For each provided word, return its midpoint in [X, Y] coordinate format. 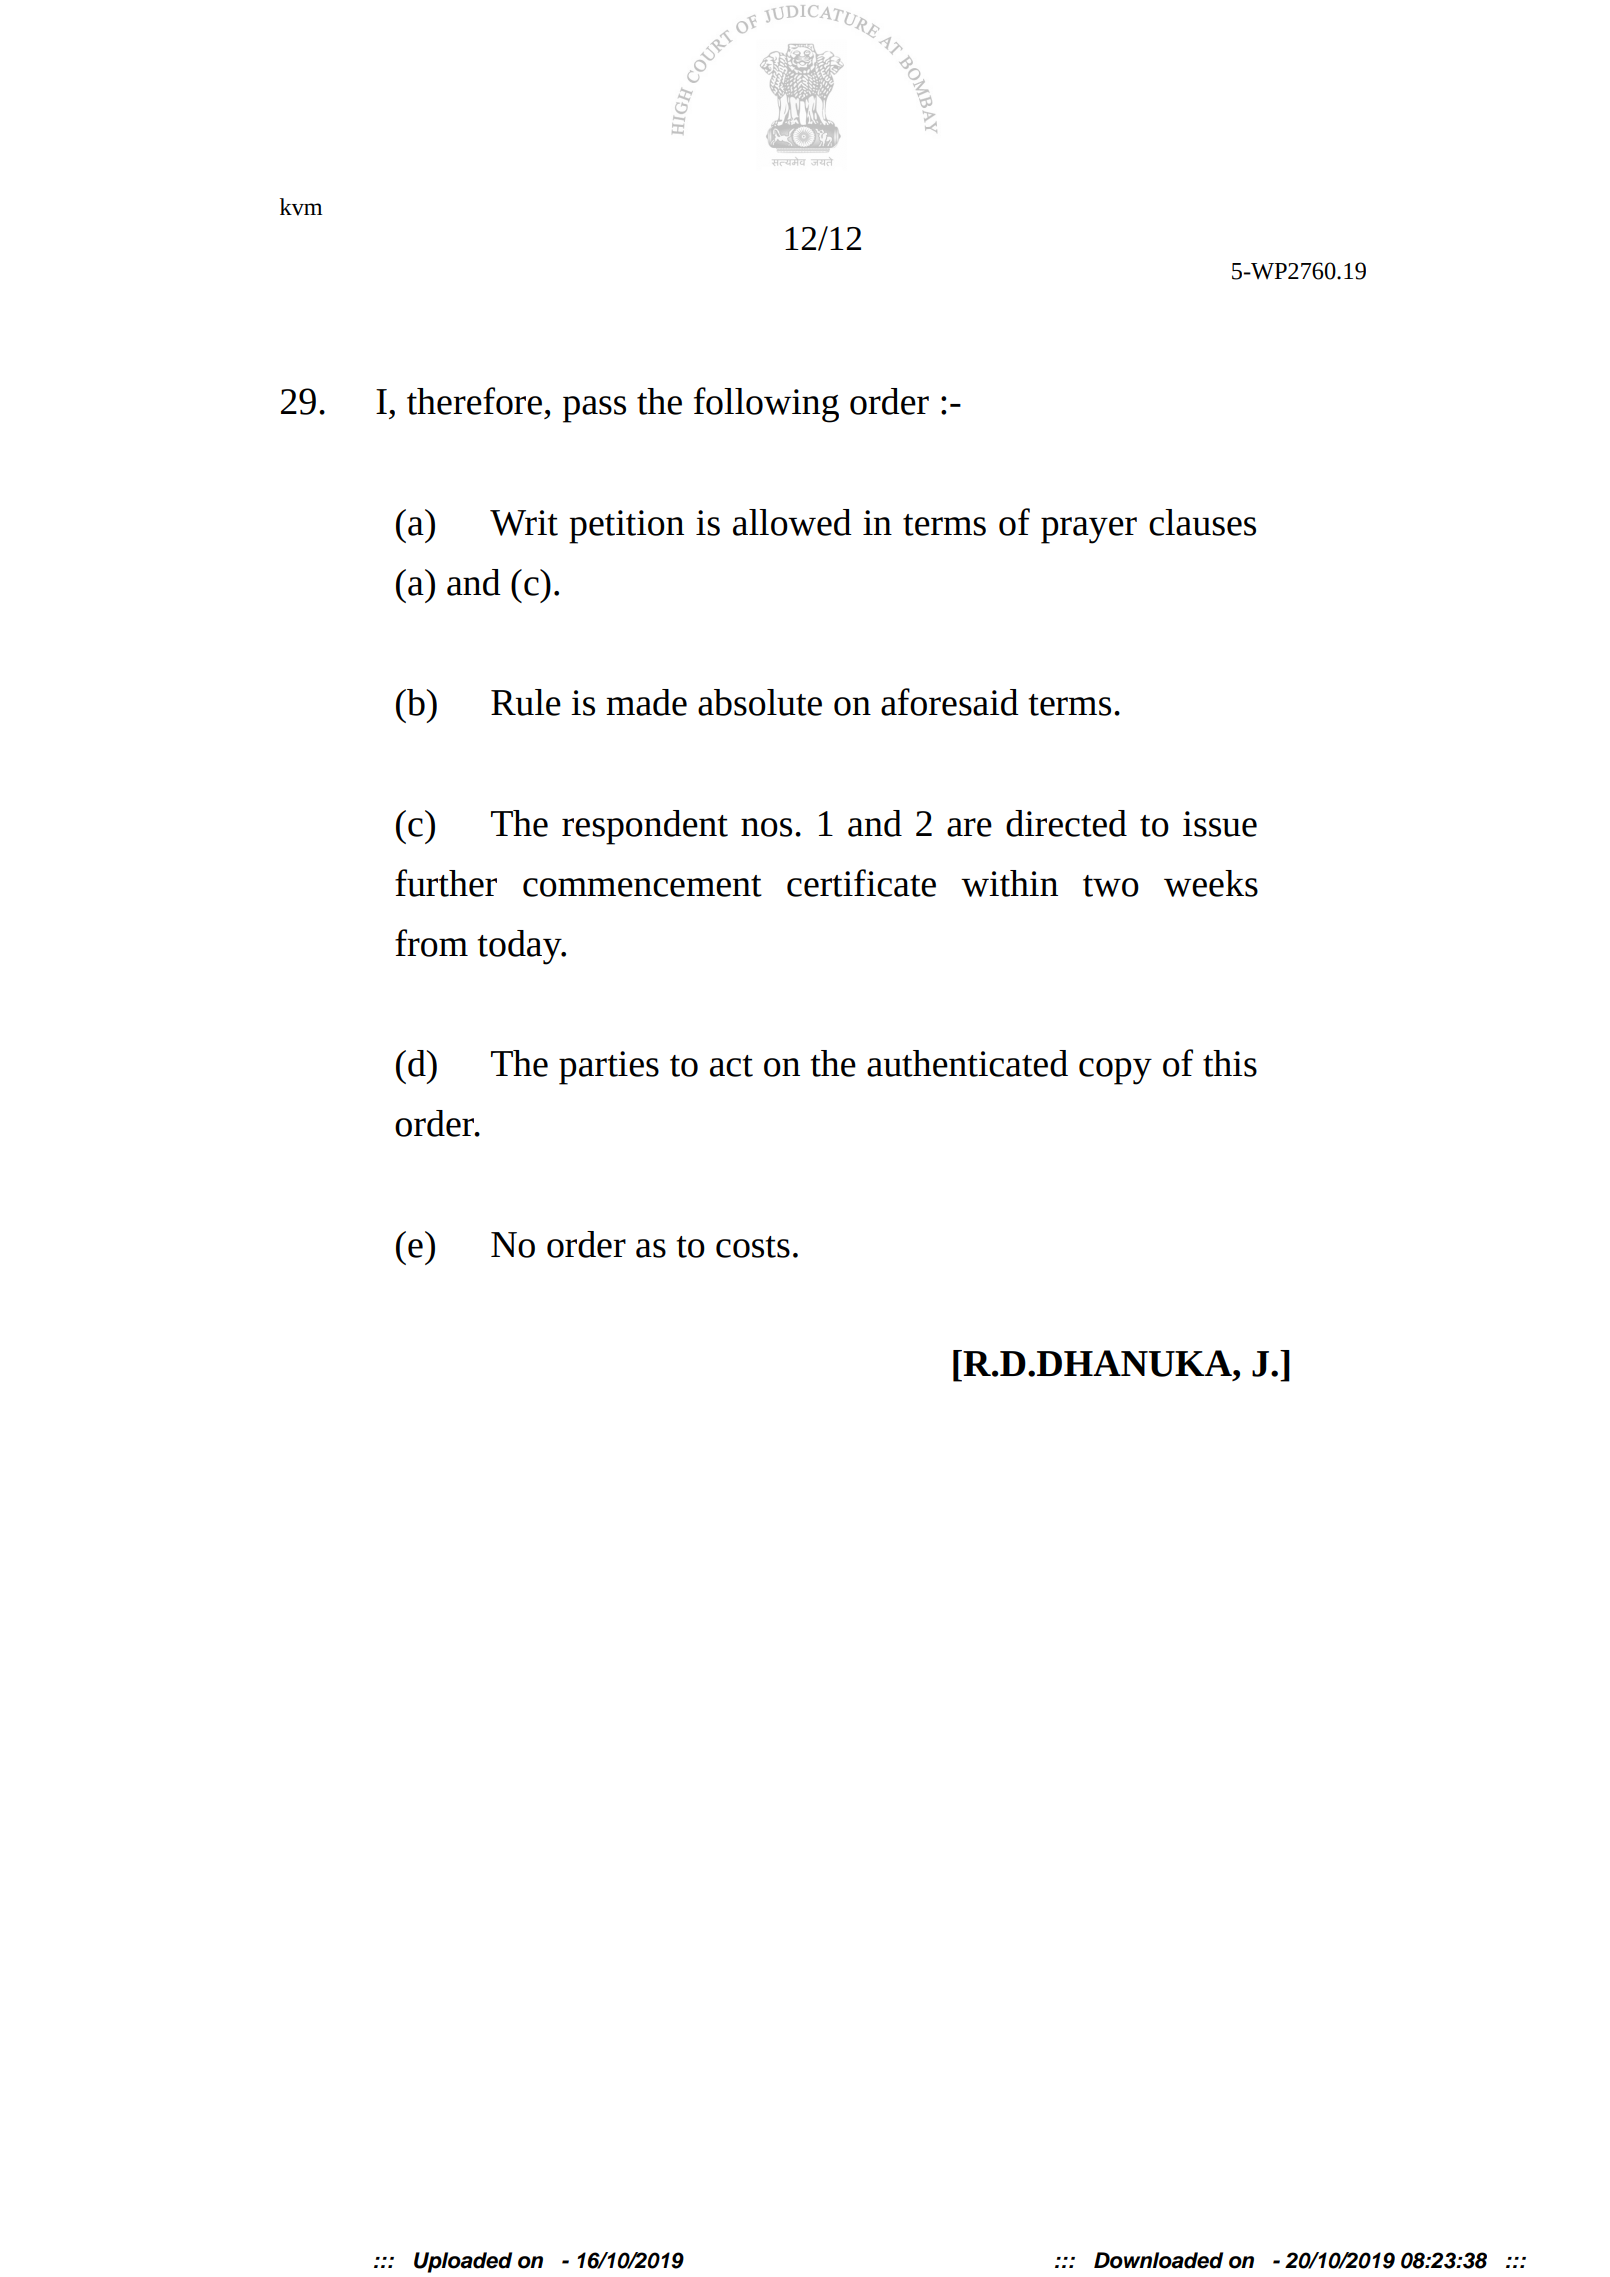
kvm [301, 207]
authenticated [967, 1063]
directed [1066, 823]
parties [609, 1068]
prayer [1089, 530]
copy [1115, 1071]
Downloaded [1158, 2260]
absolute [760, 702]
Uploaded [463, 2262]
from [431, 943]
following [766, 405]
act [731, 1066]
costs [753, 1247]
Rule [526, 702]
